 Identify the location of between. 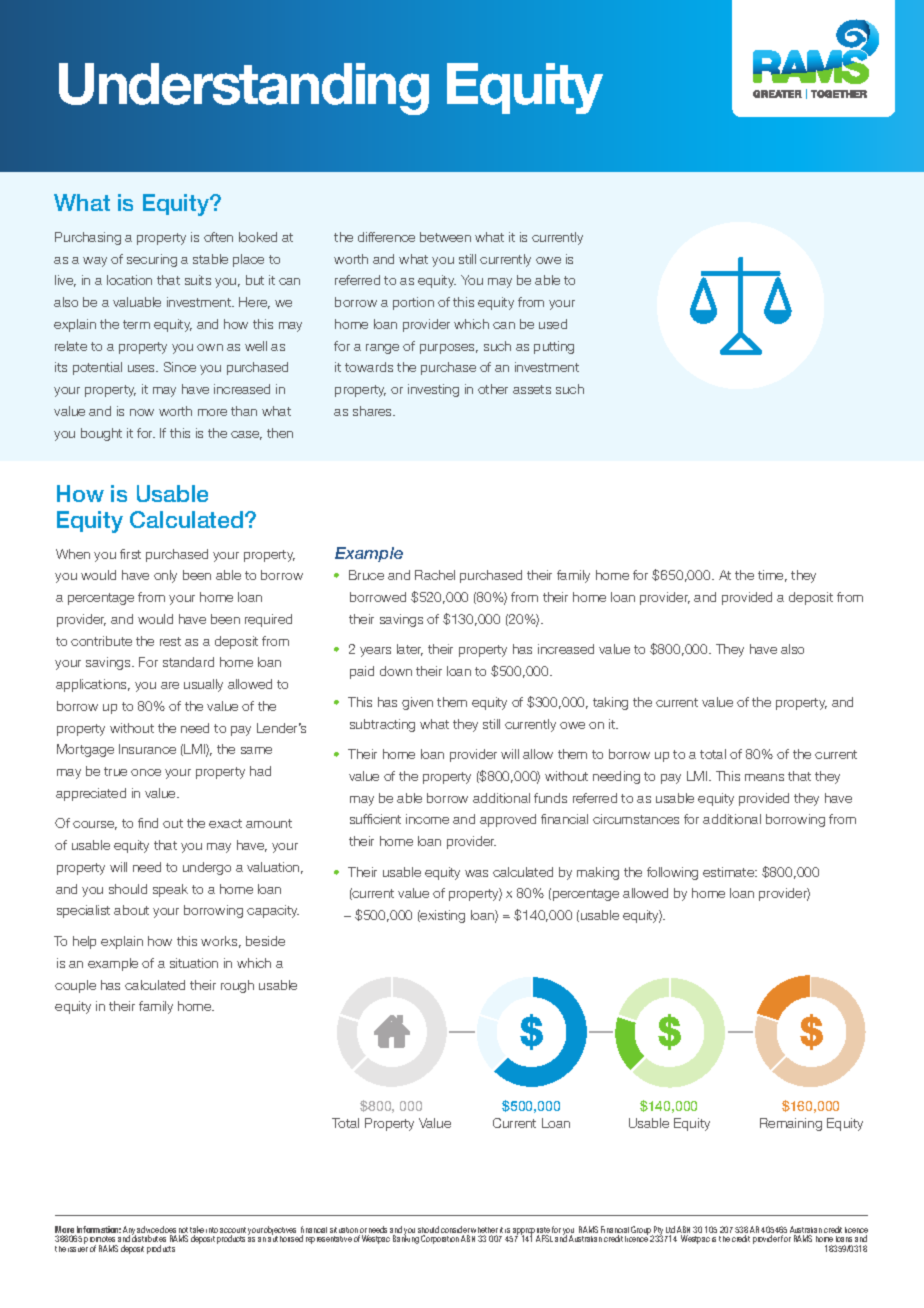
(445, 237).
